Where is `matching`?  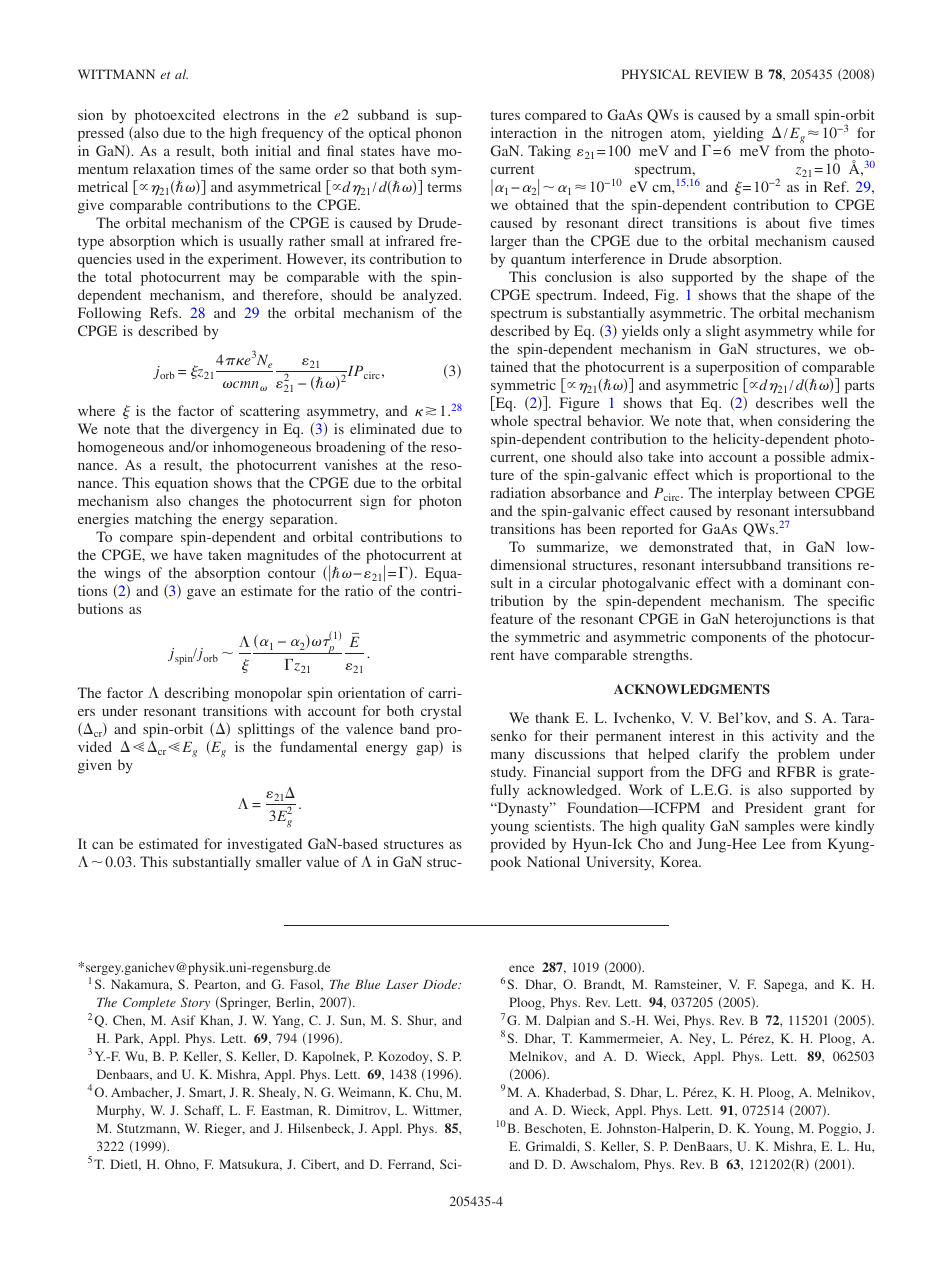
matching is located at coordinates (163, 520).
